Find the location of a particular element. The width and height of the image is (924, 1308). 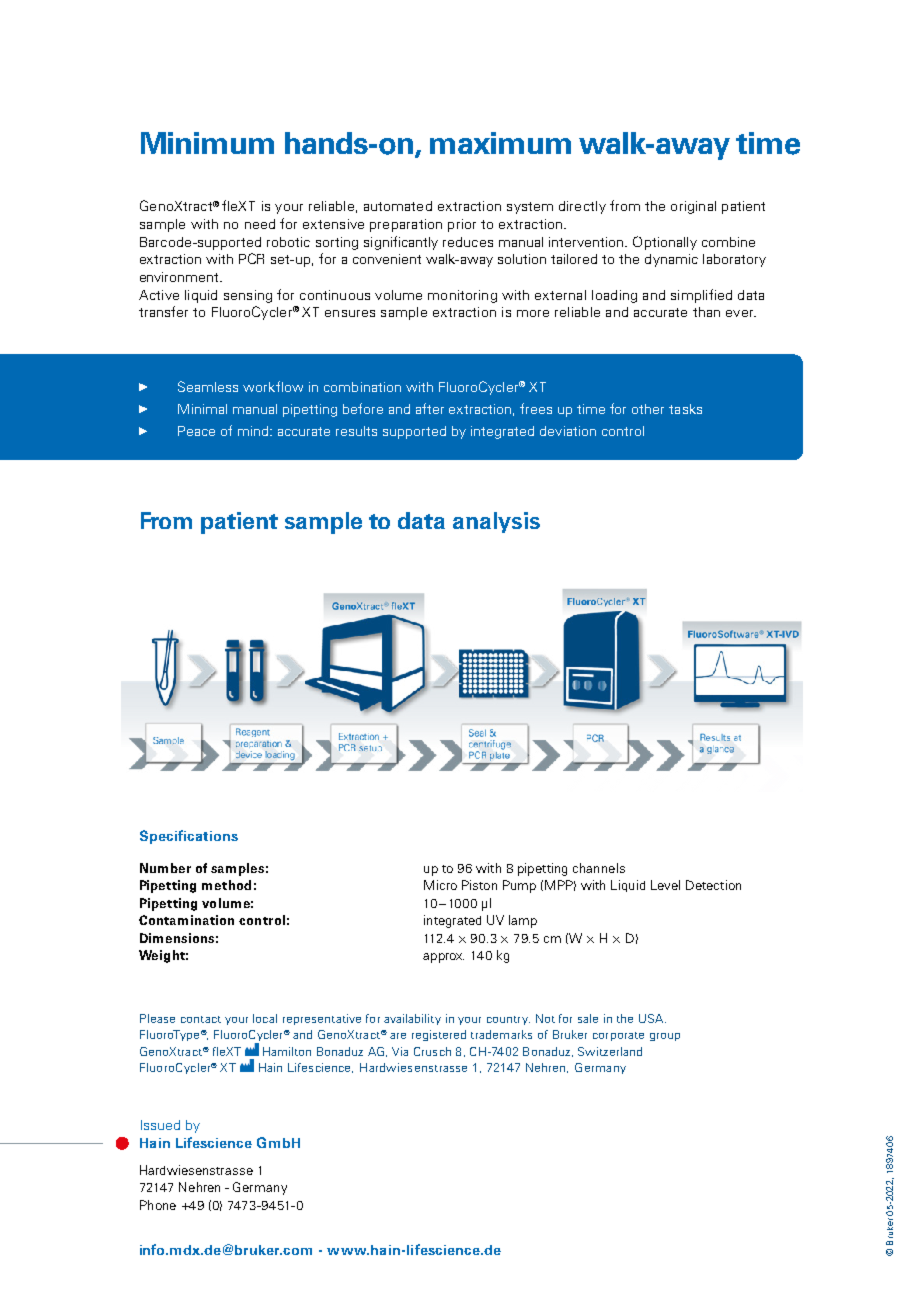

Contamination is located at coordinates (186, 920).
